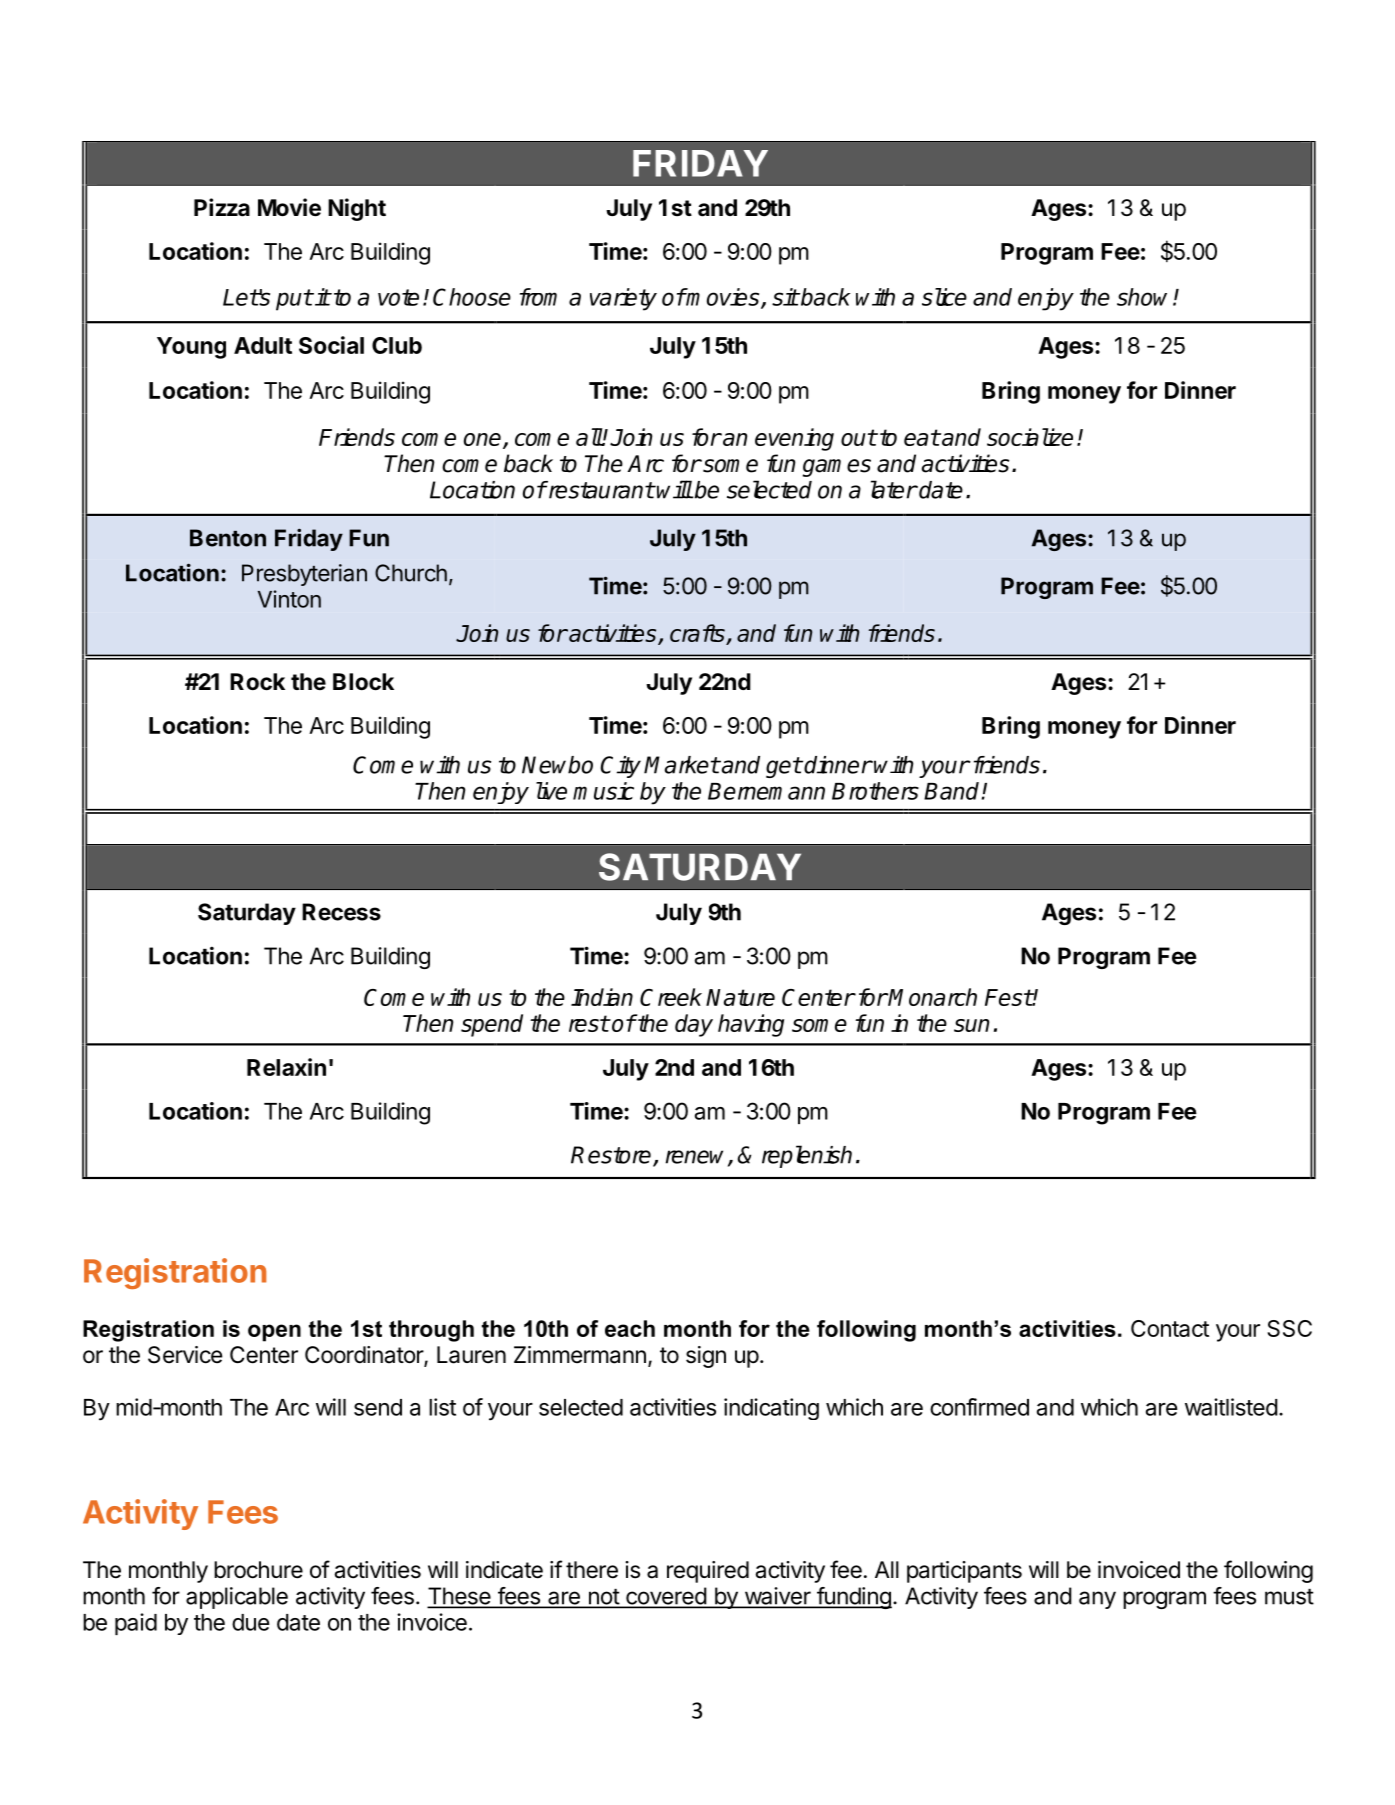 This screenshot has height=1805, width=1395. I want to click on Relaxin, so click(286, 1067).
